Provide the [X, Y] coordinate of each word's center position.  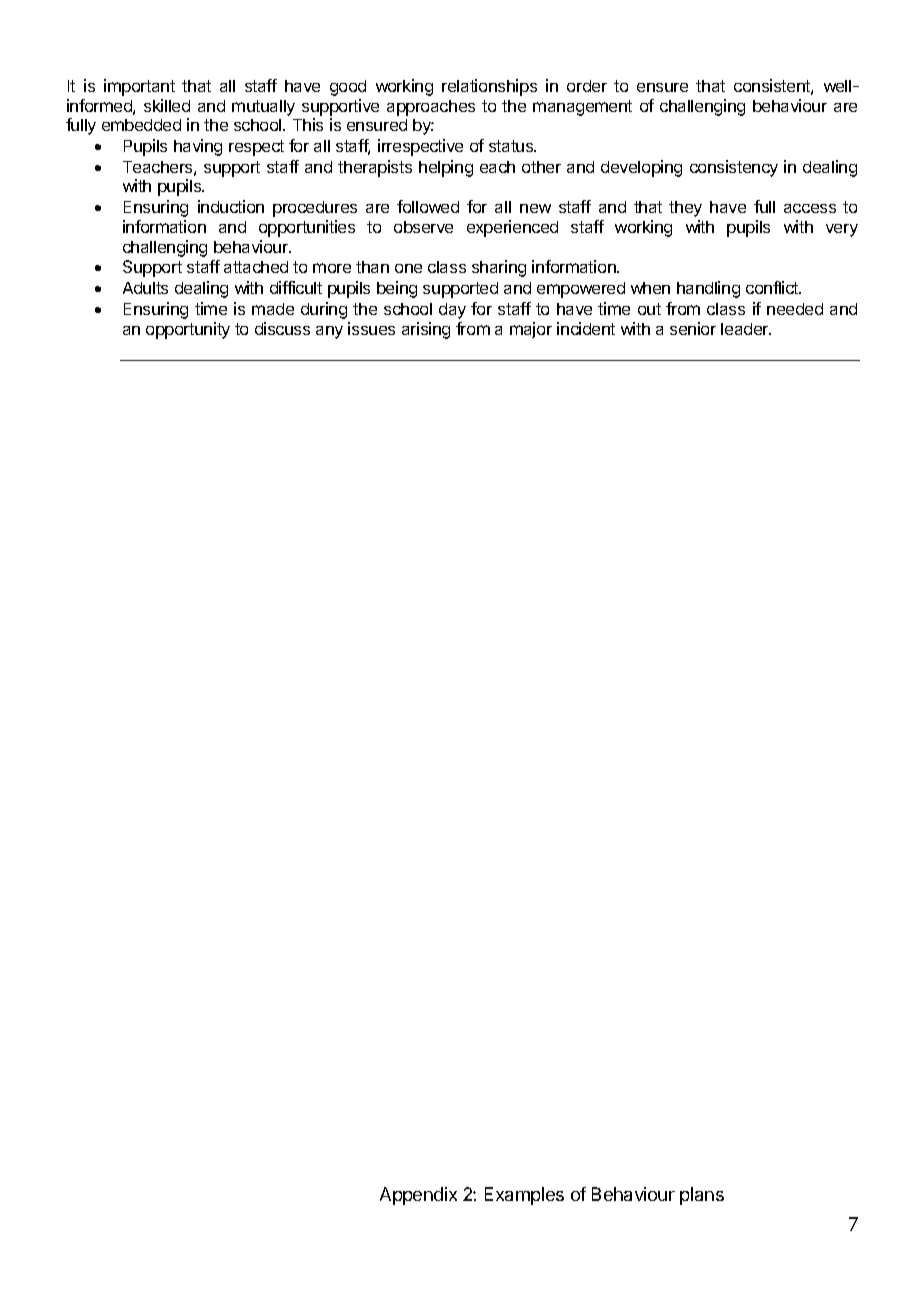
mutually [263, 108]
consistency [734, 168]
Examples [524, 1196]
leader [746, 329]
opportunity [188, 330]
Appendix [418, 1196]
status [512, 146]
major [531, 330]
